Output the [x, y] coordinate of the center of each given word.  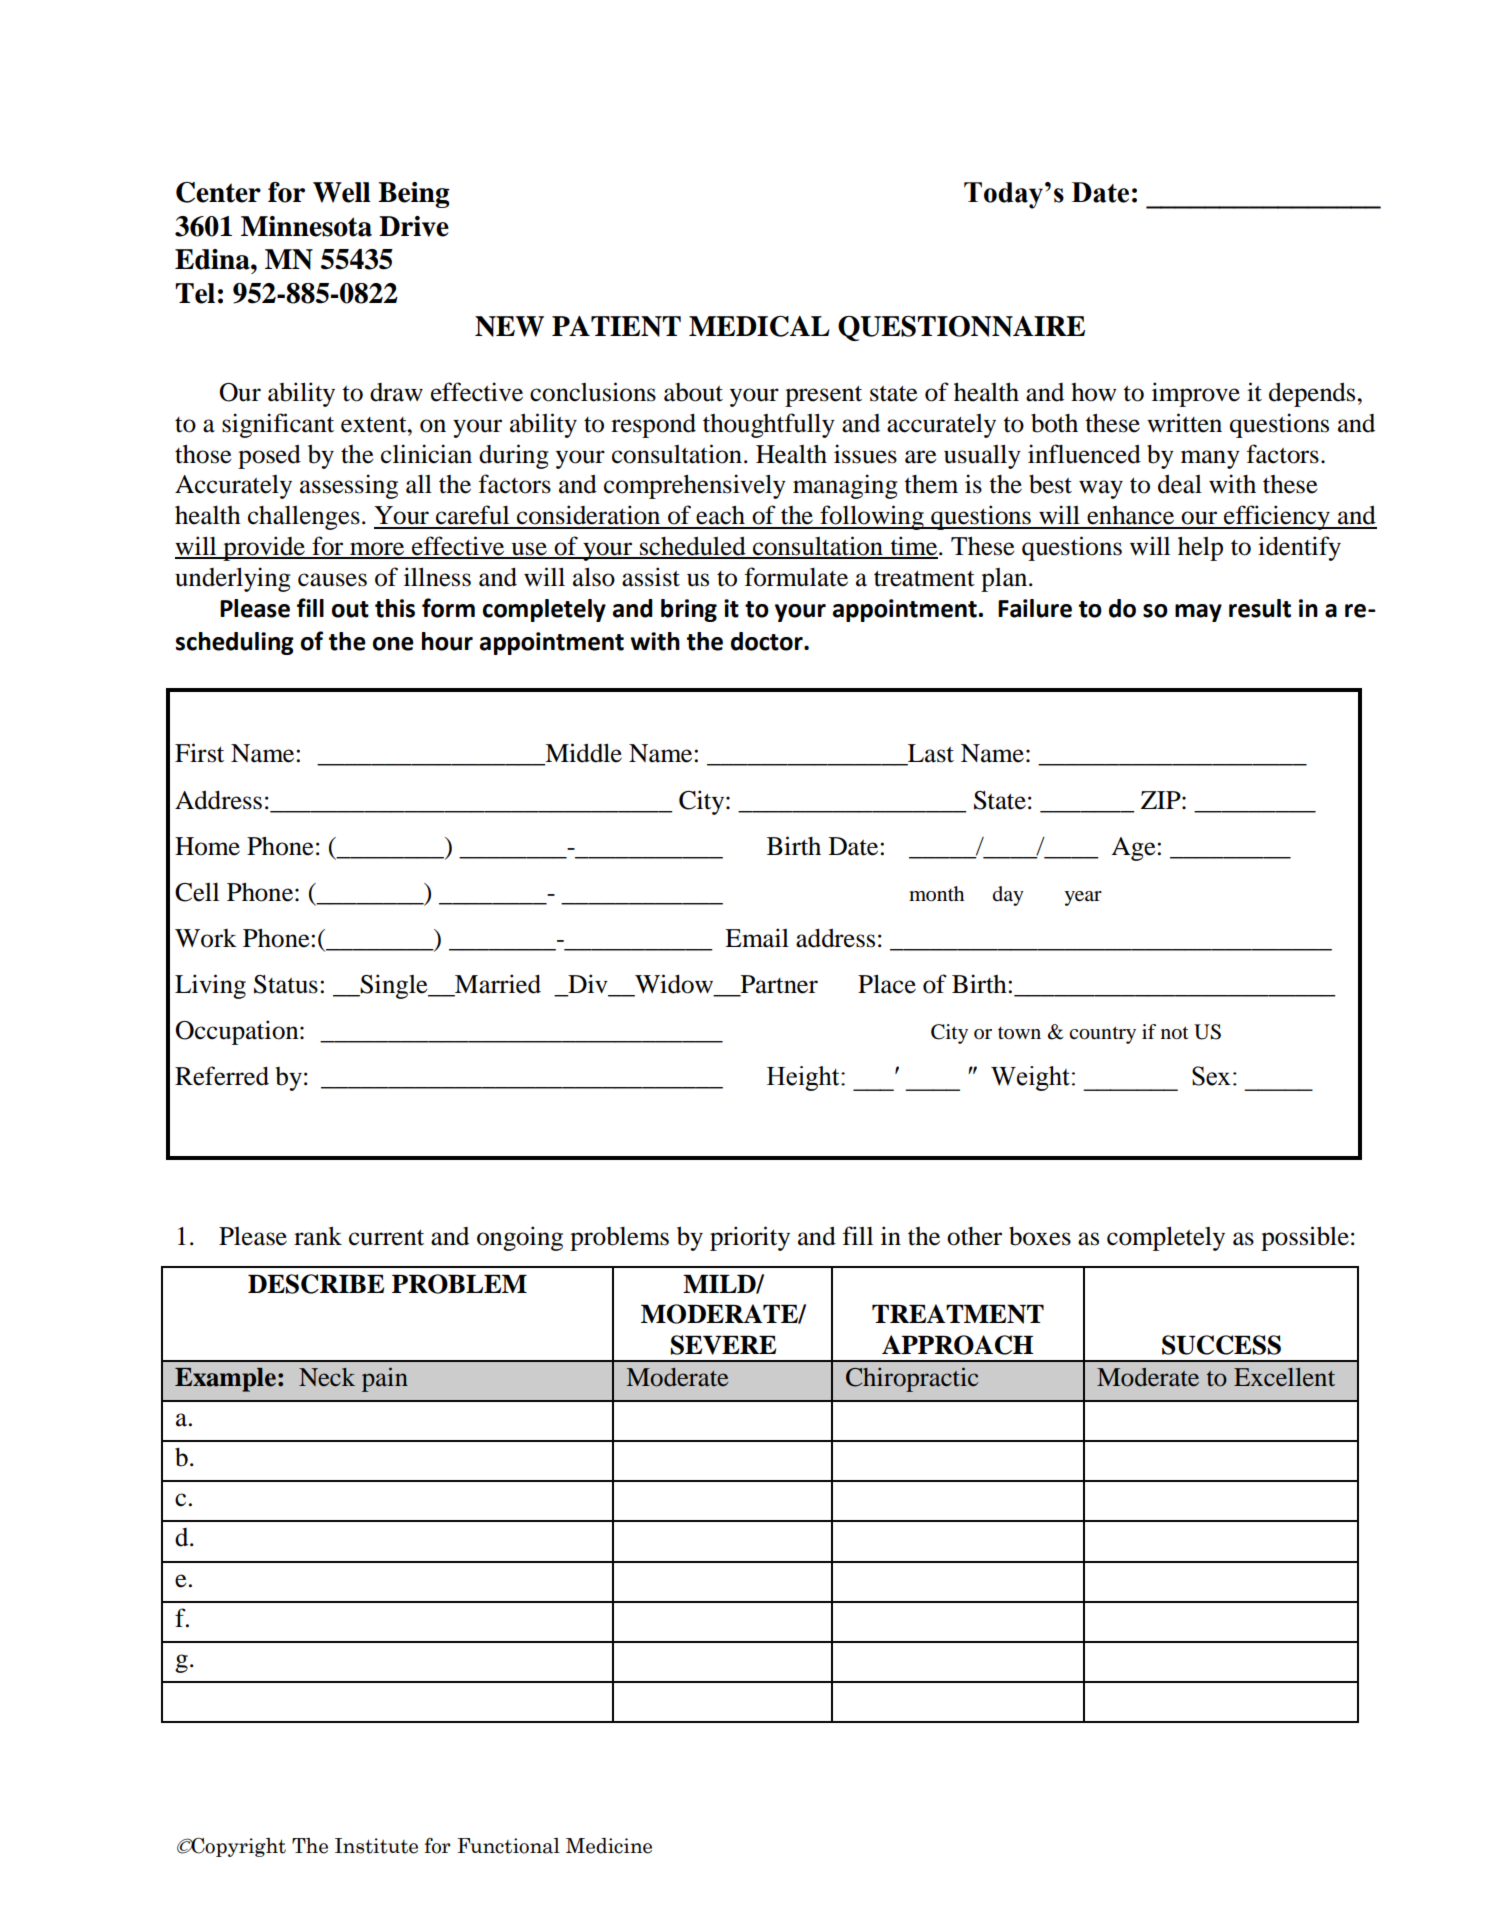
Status [286, 984]
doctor [768, 641]
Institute [376, 1846]
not [1175, 1033]
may [1198, 613]
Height [804, 1078]
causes [332, 580]
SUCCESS [1221, 1345]
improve [1196, 394]
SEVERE [723, 1345]
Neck [327, 1377]
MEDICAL [759, 326]
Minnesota [306, 226]
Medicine [609, 1846]
